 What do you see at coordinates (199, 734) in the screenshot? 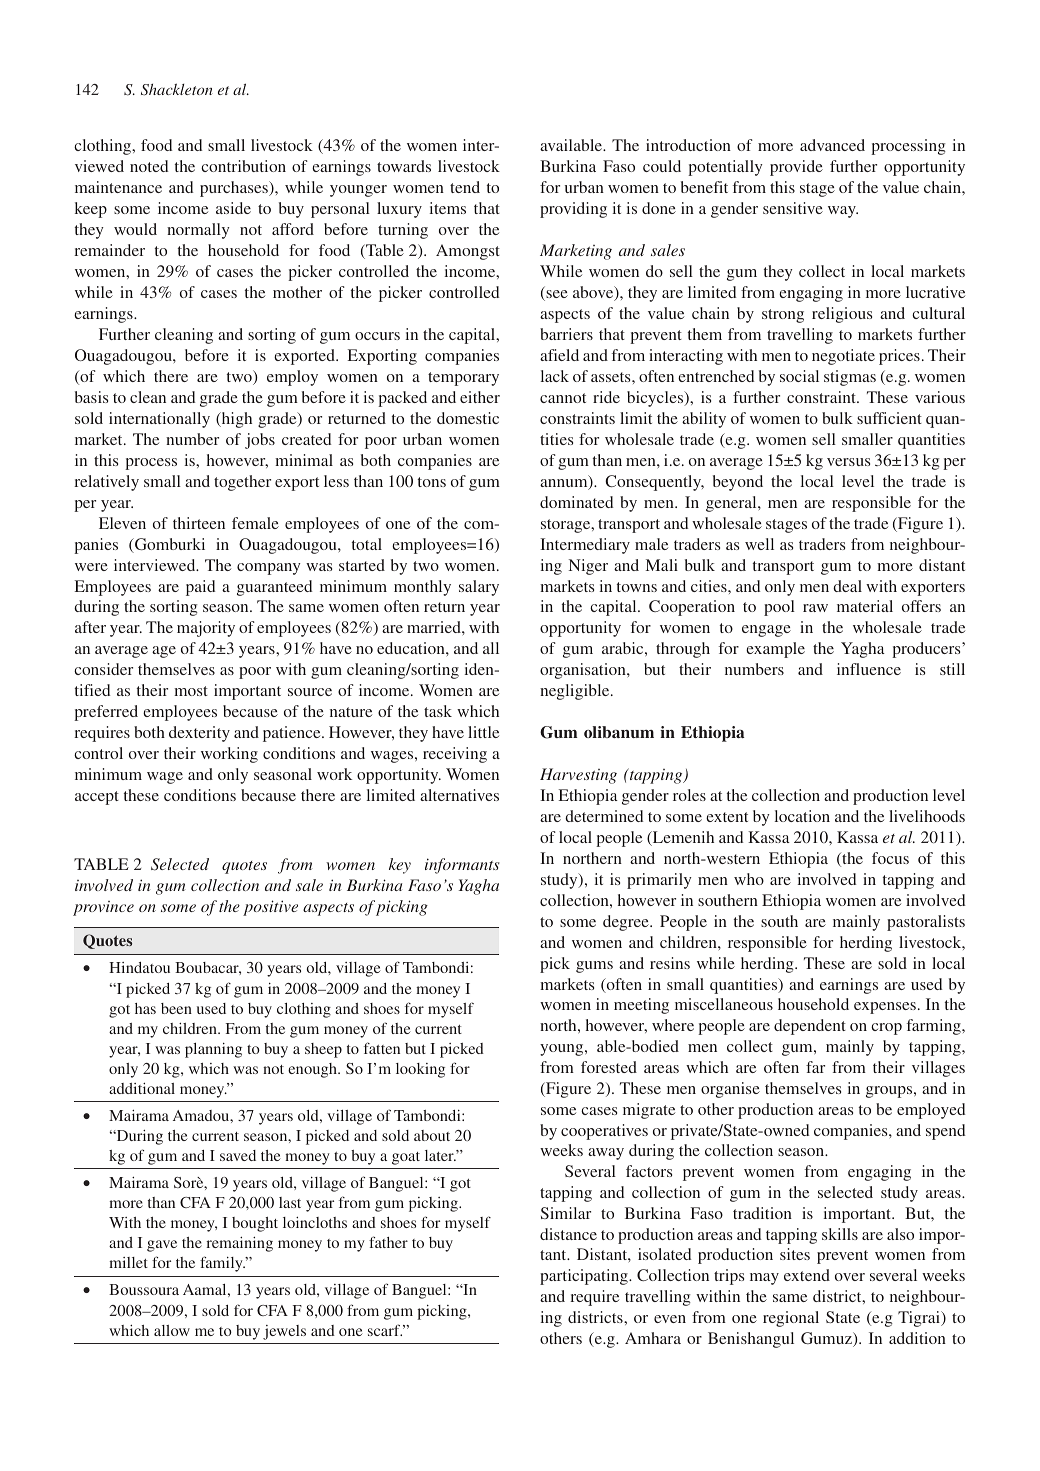
I see `dexterity` at bounding box center [199, 734].
